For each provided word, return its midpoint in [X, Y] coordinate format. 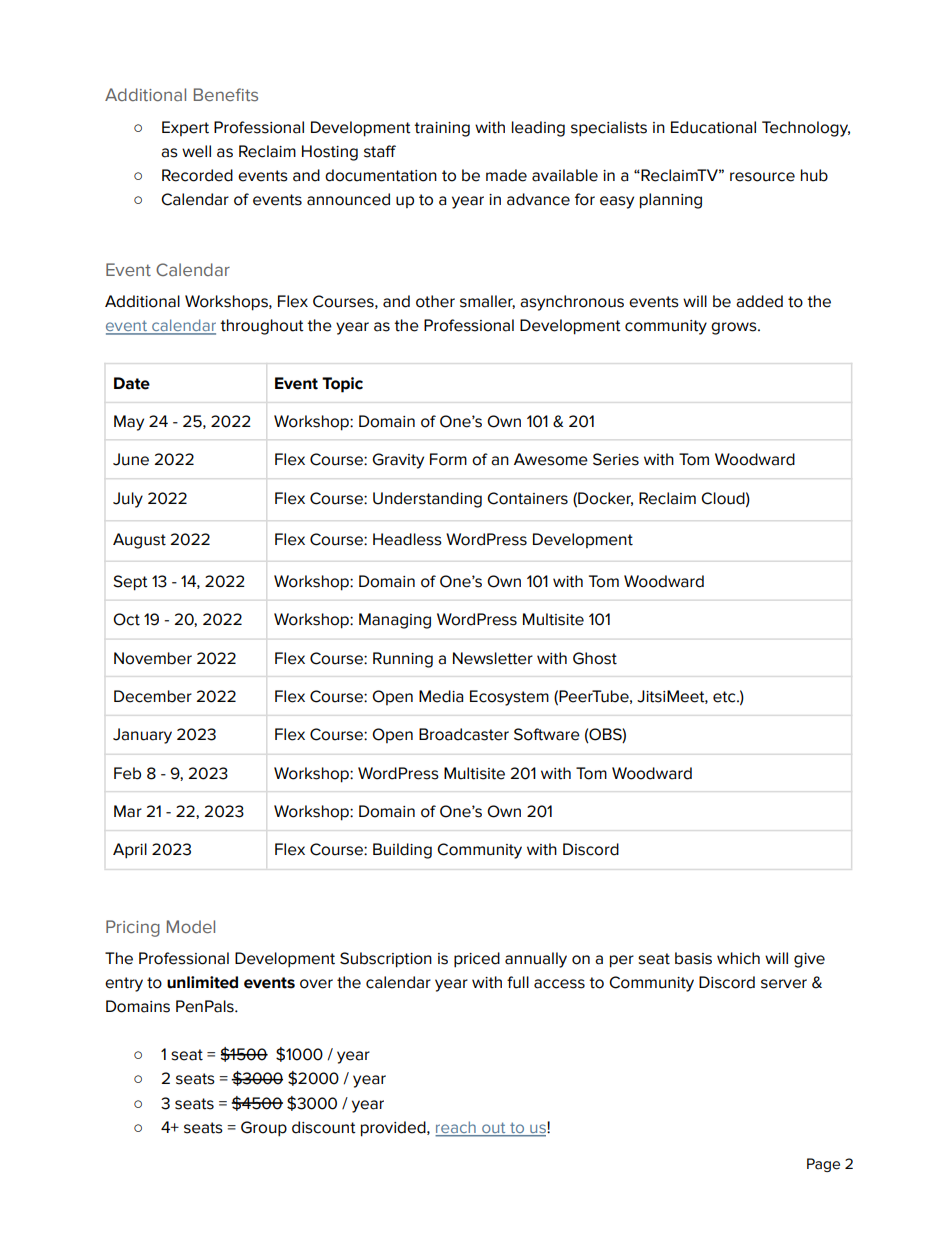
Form [448, 459]
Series [616, 459]
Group [264, 1129]
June [131, 459]
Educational [713, 127]
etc [725, 697]
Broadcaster [464, 734]
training [442, 129]
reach [456, 1128]
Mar [128, 811]
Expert [185, 128]
